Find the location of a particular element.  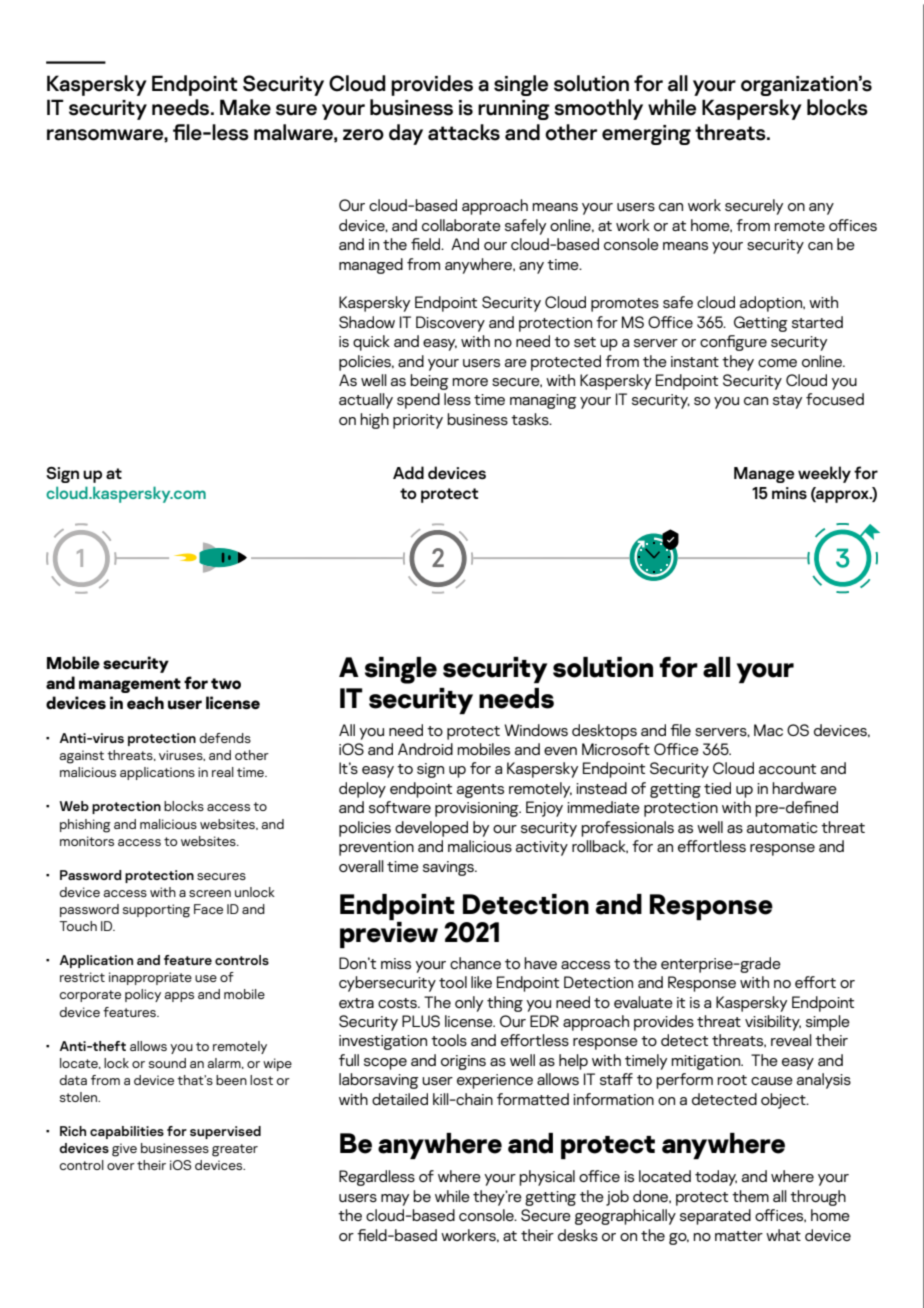

Android is located at coordinates (425, 749).
